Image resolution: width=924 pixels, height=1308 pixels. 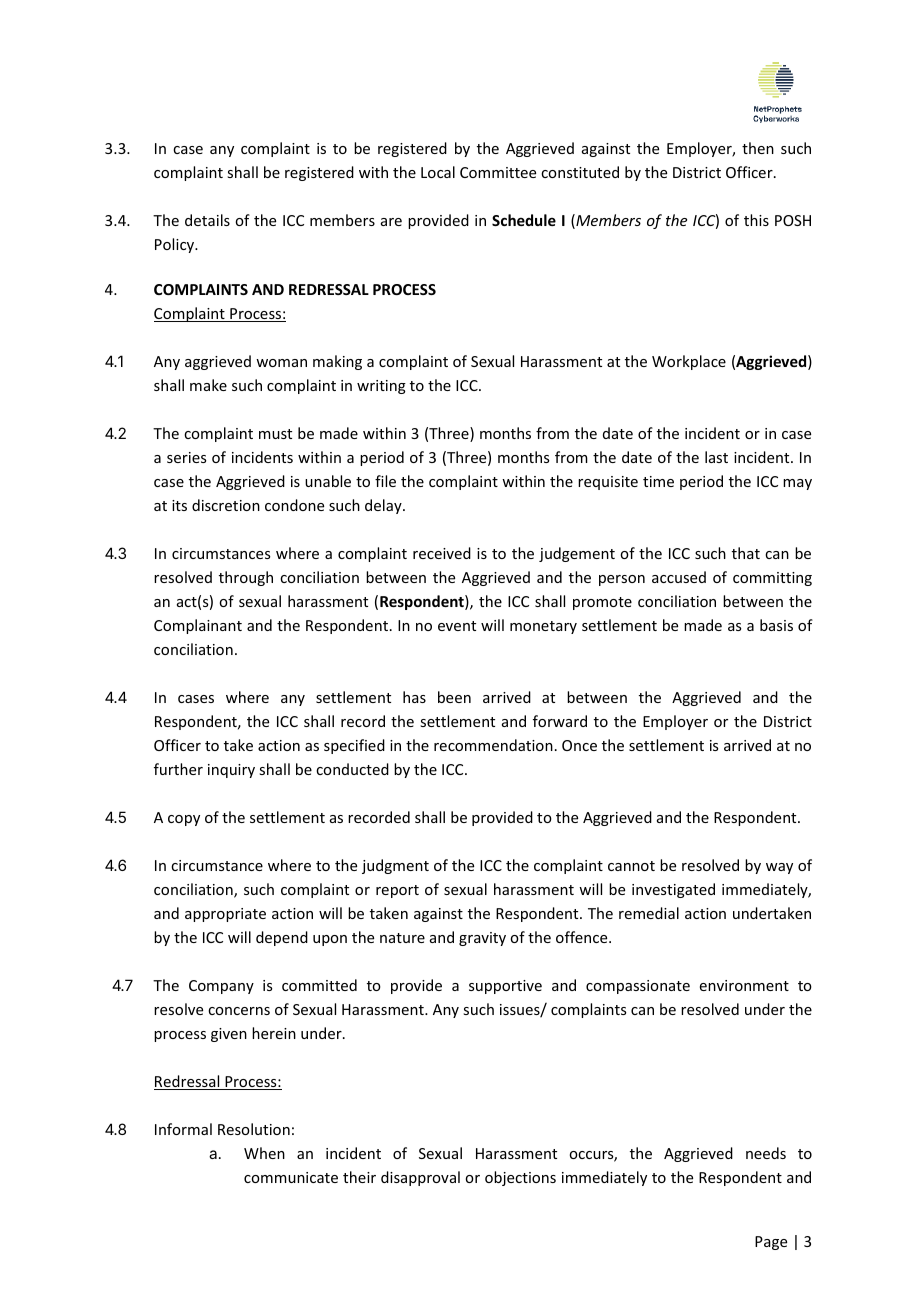 What do you see at coordinates (291, 1177) in the document?
I see `communicate` at bounding box center [291, 1177].
